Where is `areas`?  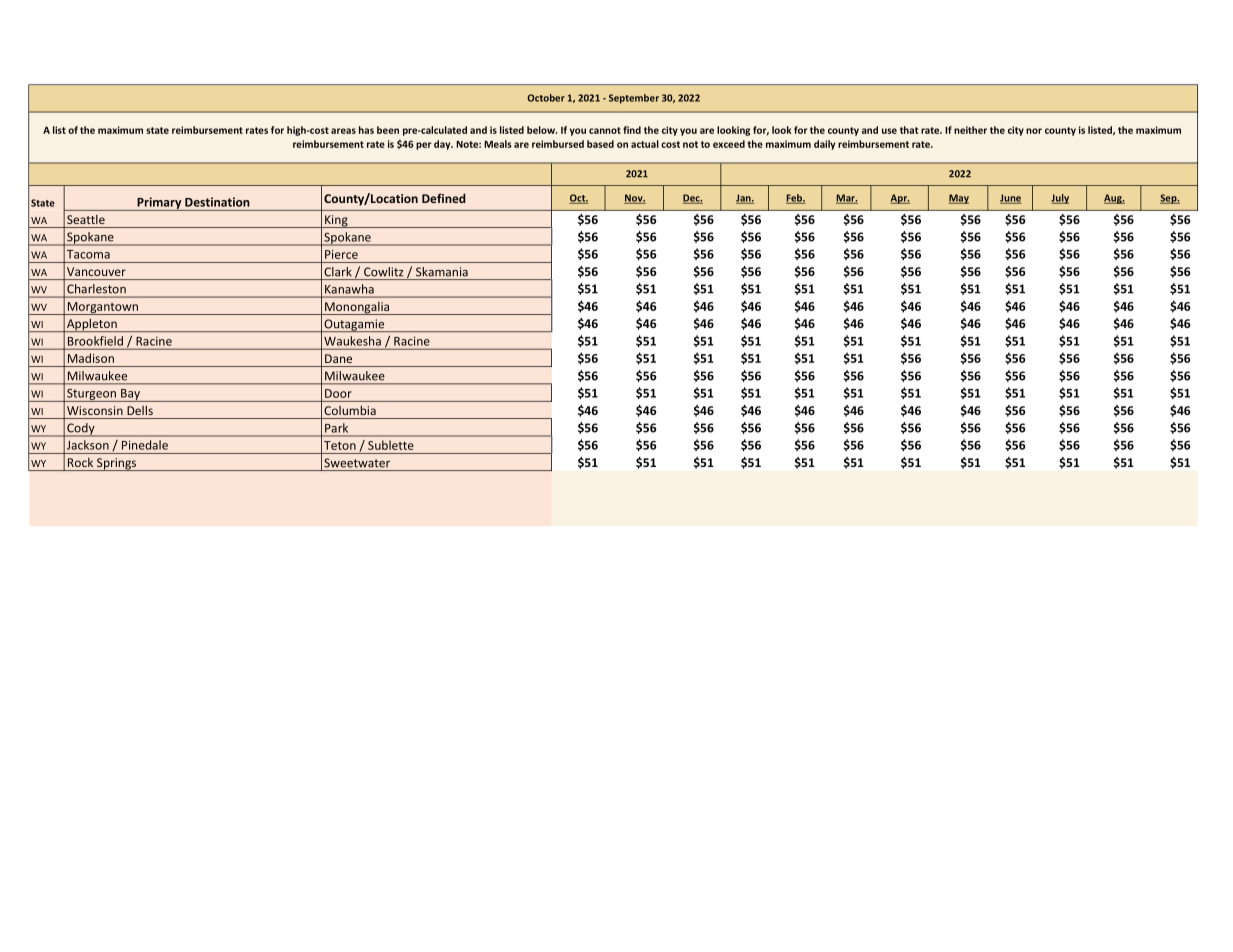
areas is located at coordinates (343, 131).
